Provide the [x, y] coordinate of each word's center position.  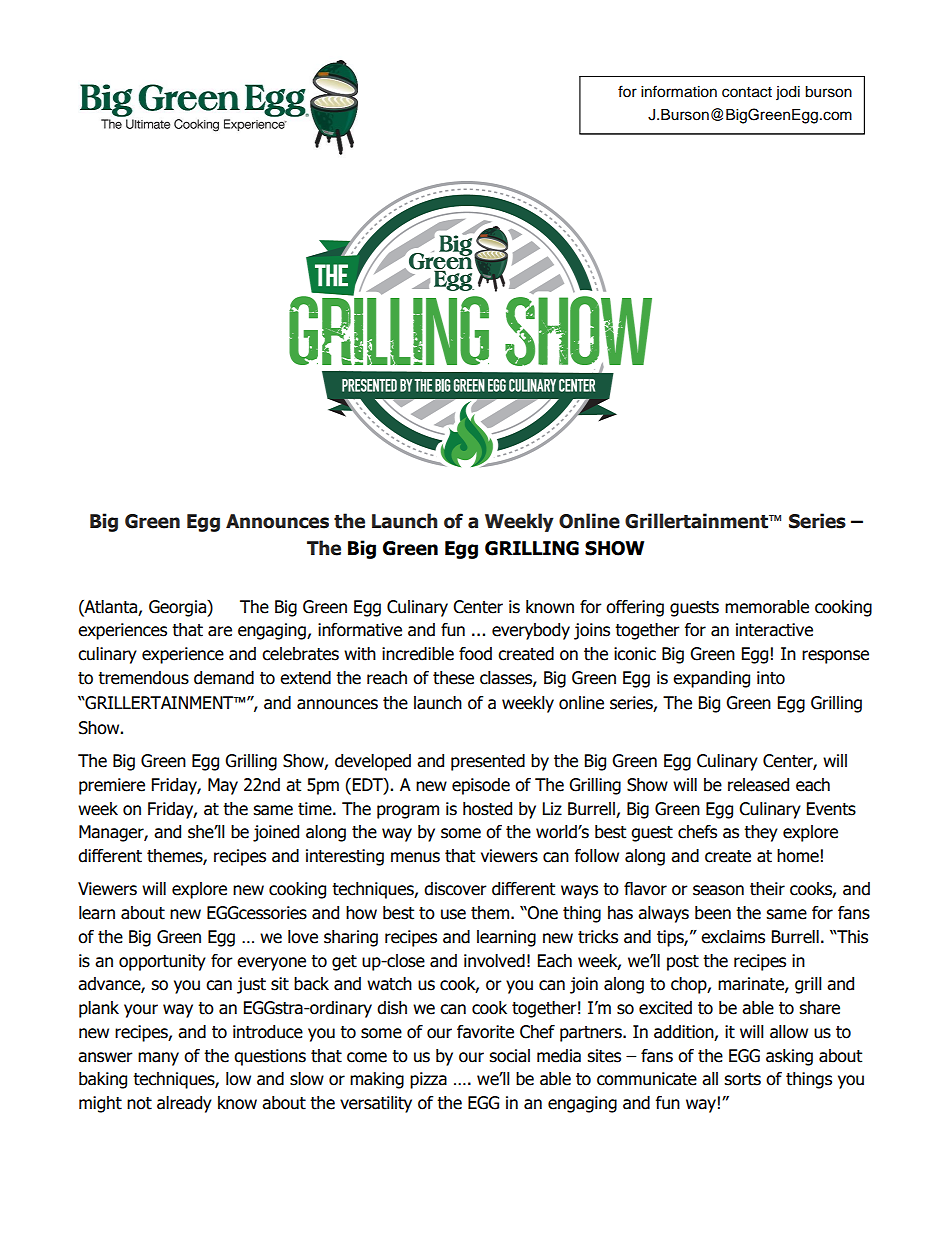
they [761, 833]
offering [635, 608]
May [223, 786]
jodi [788, 93]
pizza [428, 1080]
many [158, 1059]
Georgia [178, 608]
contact [747, 92]
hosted [487, 809]
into [771, 678]
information [679, 91]
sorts [742, 1079]
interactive [774, 630]
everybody [531, 631]
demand [224, 678]
